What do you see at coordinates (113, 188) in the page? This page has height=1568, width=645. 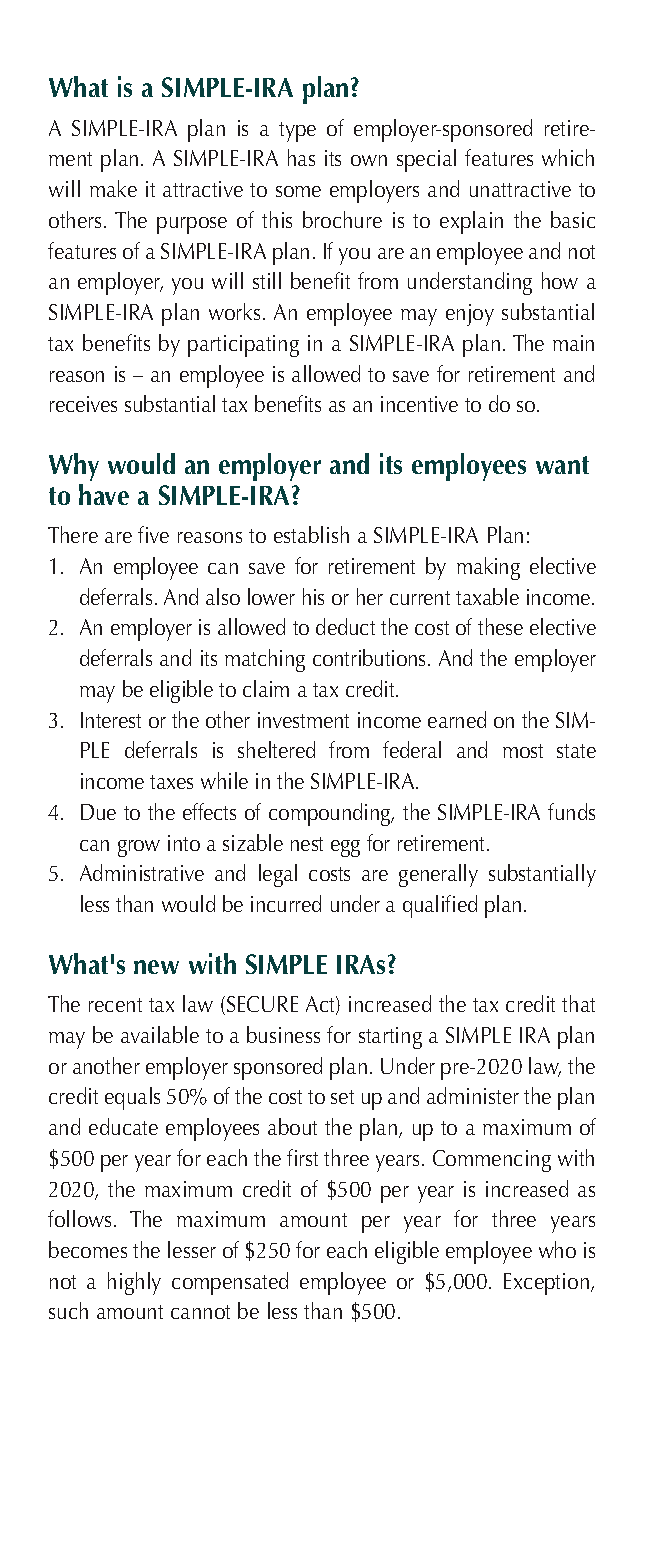 I see `make` at bounding box center [113, 188].
